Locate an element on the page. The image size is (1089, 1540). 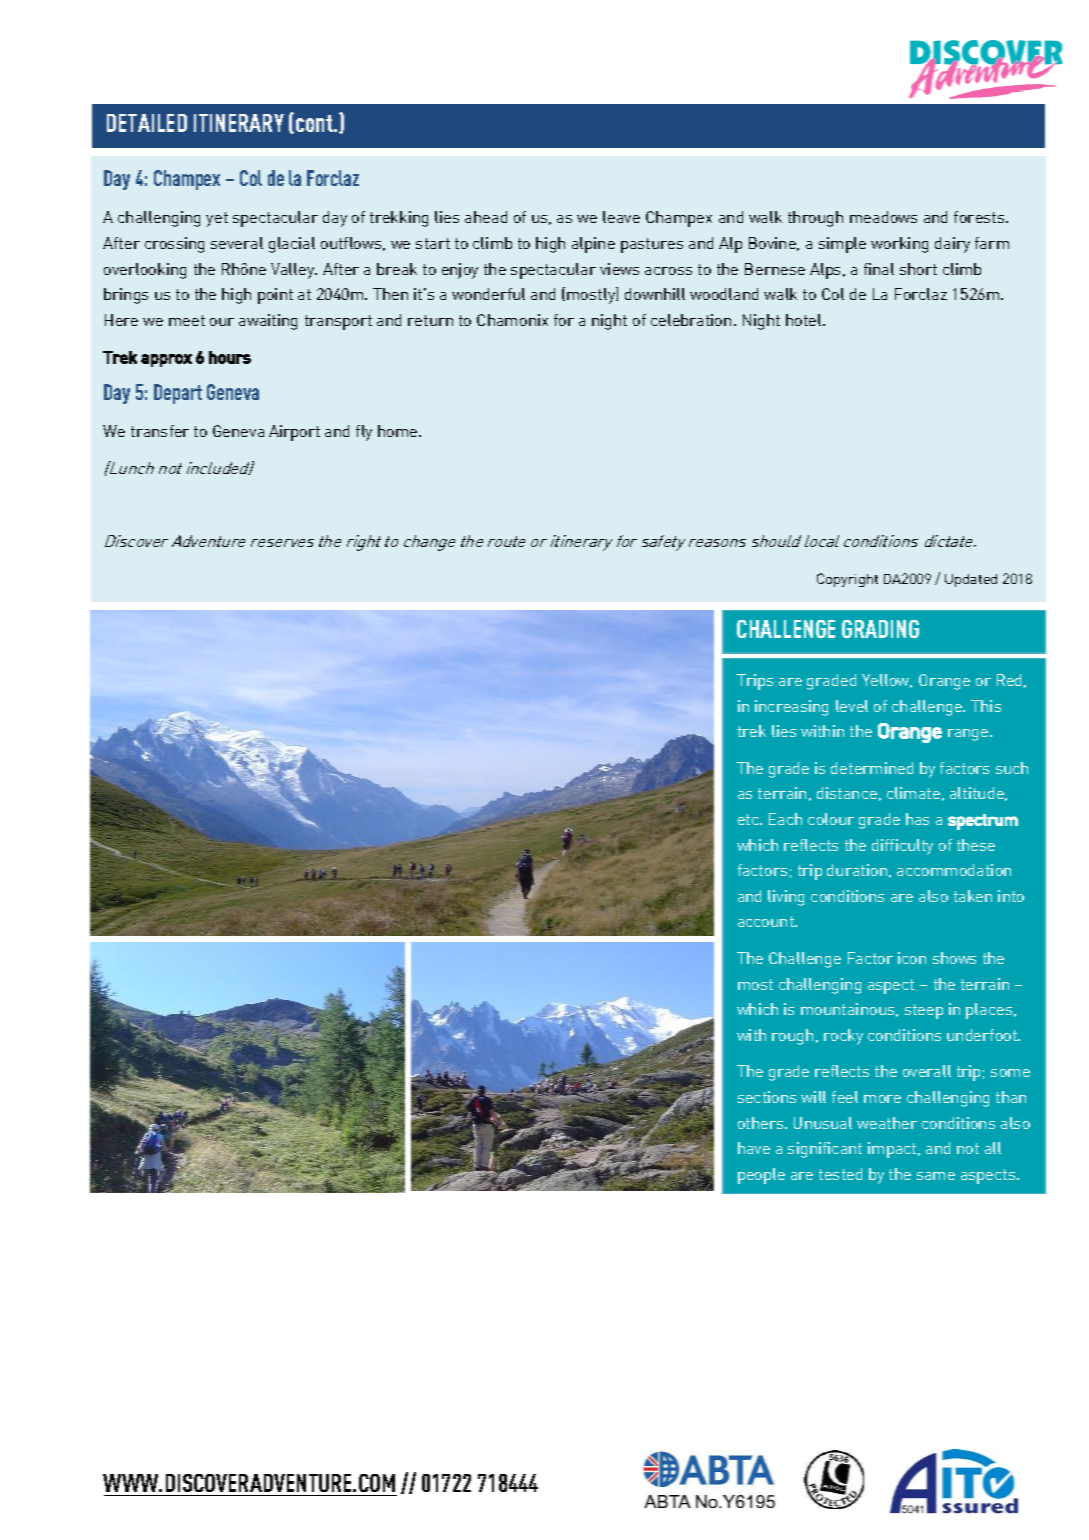
forests is located at coordinates (980, 217).
